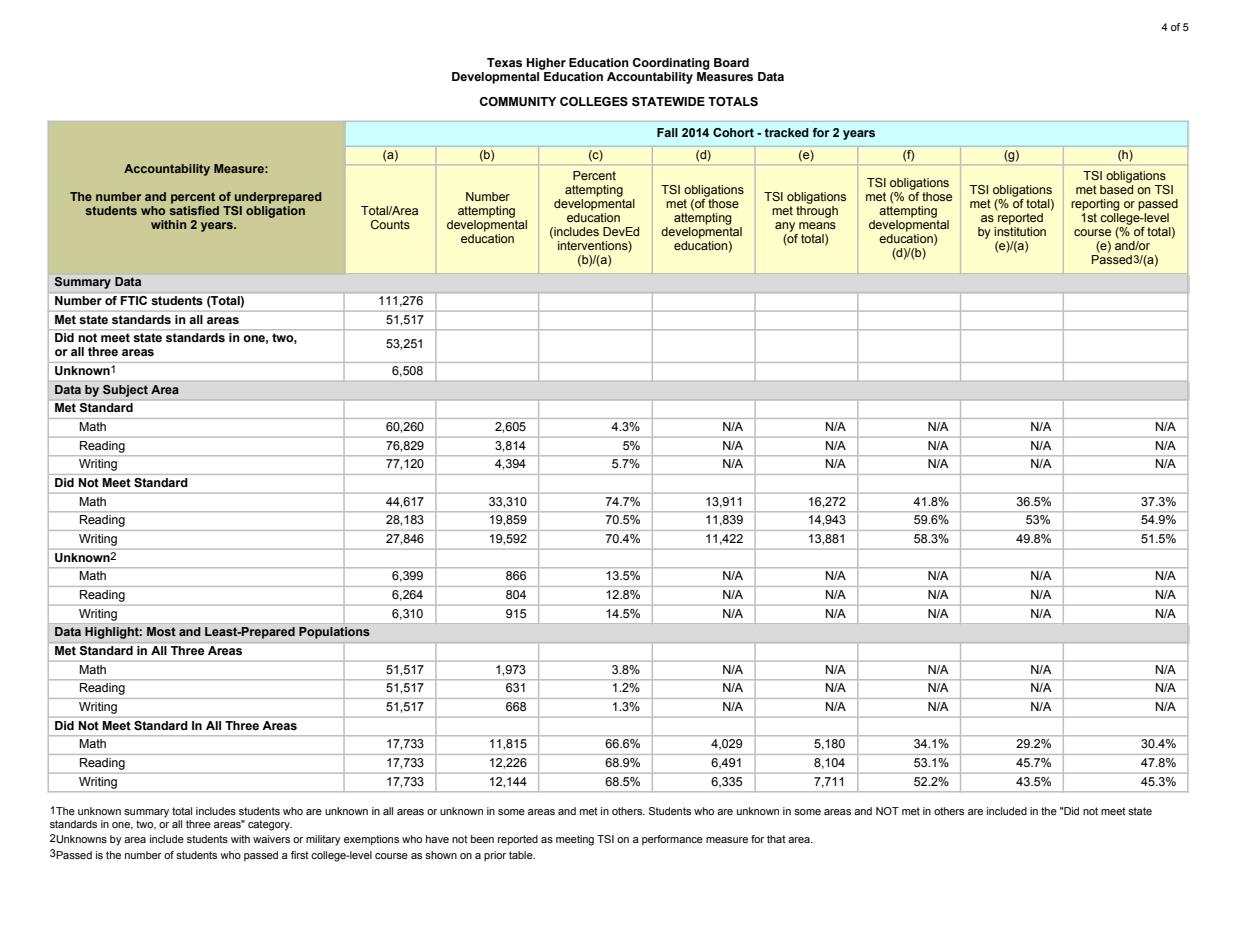 The height and width of the screenshot is (952, 1233). Describe the element at coordinates (787, 132) in the screenshot. I see `tracked` at that location.
